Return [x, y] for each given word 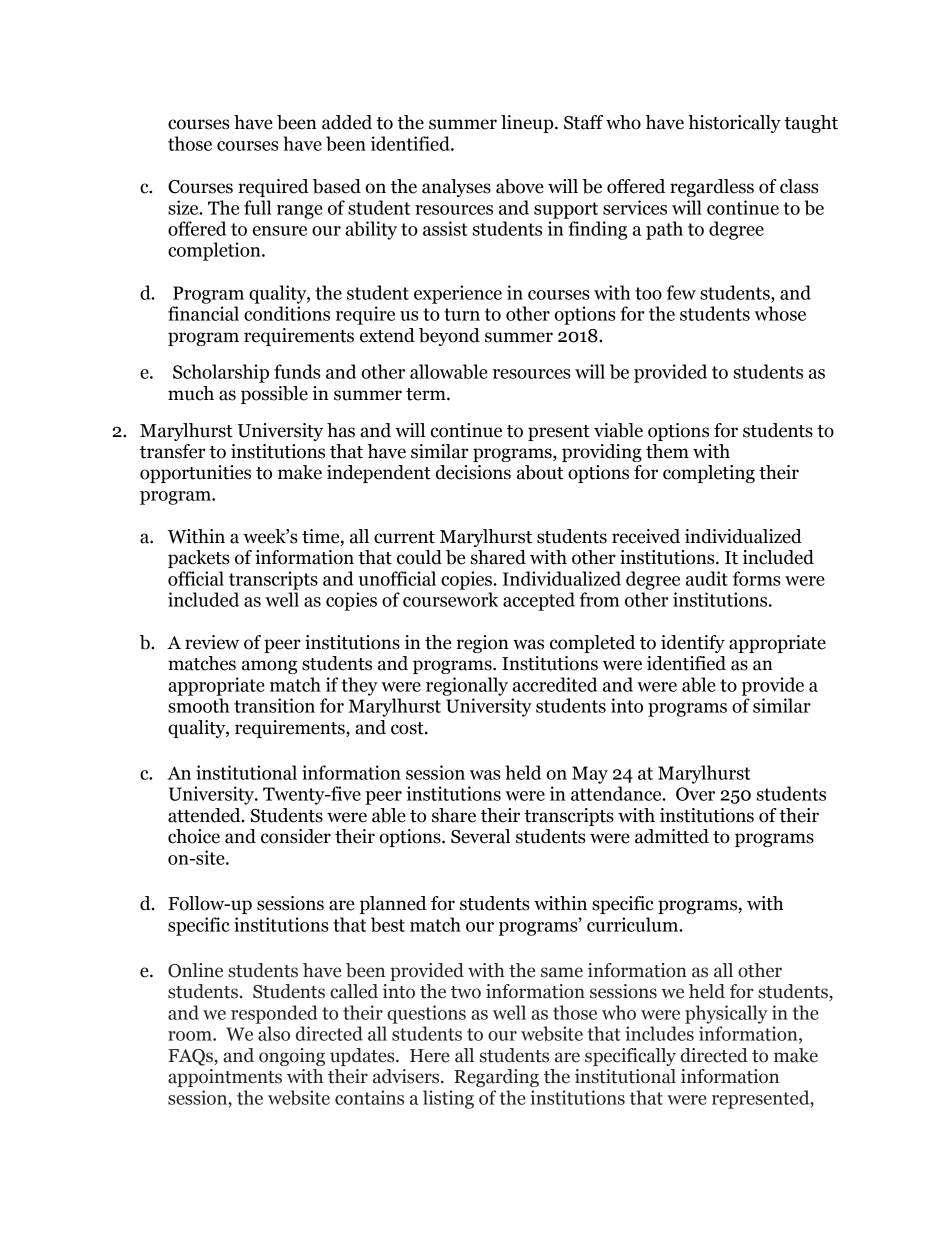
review [212, 642]
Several [480, 836]
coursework [450, 599]
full [258, 207]
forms [756, 578]
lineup [528, 124]
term [427, 394]
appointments [225, 1078]
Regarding [496, 1078]
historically [734, 124]
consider [296, 836]
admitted [672, 836]
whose [780, 313]
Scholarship [221, 373]
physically [726, 1014]
